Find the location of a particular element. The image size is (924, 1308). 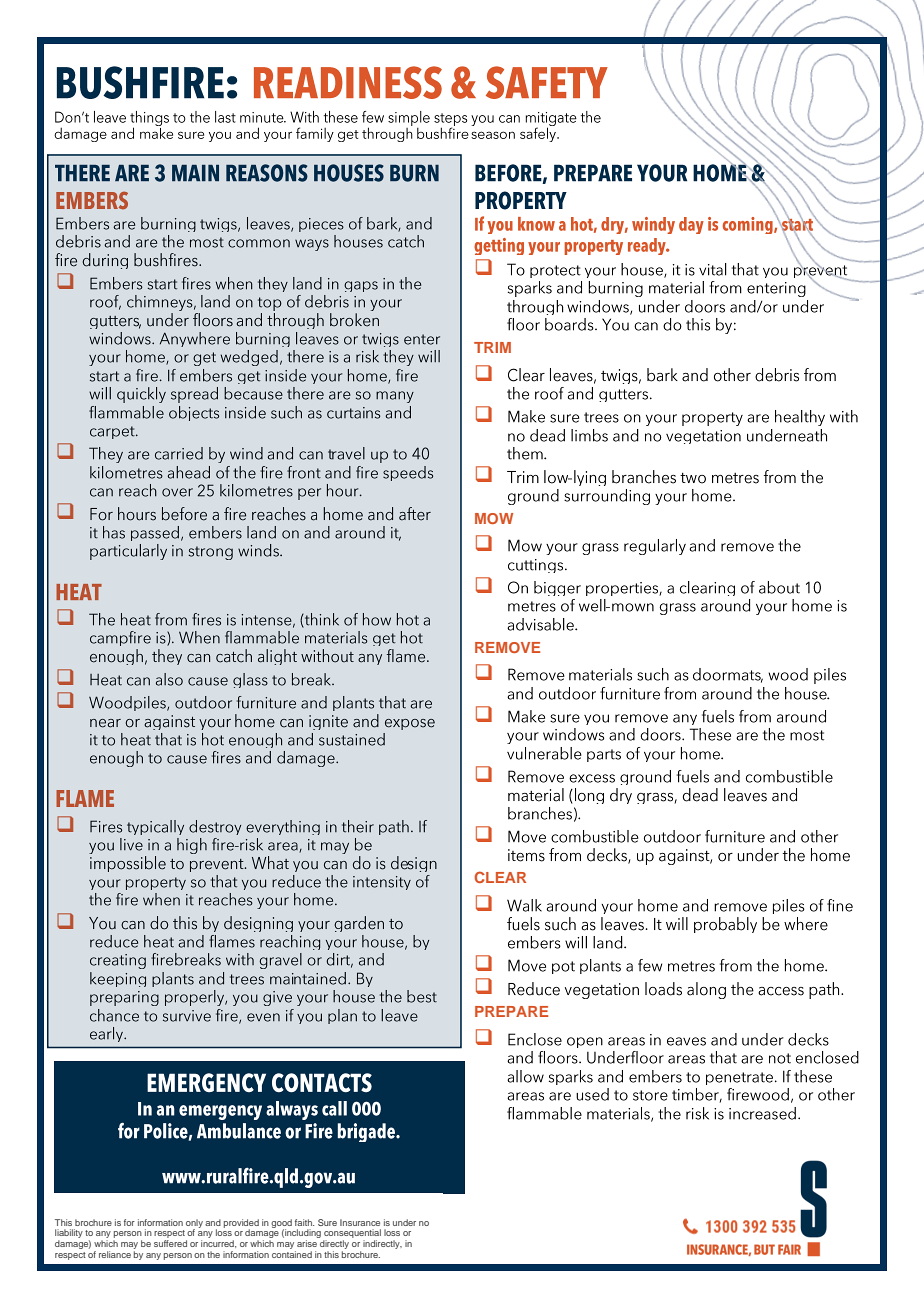

Sure is located at coordinates (327, 1222).
